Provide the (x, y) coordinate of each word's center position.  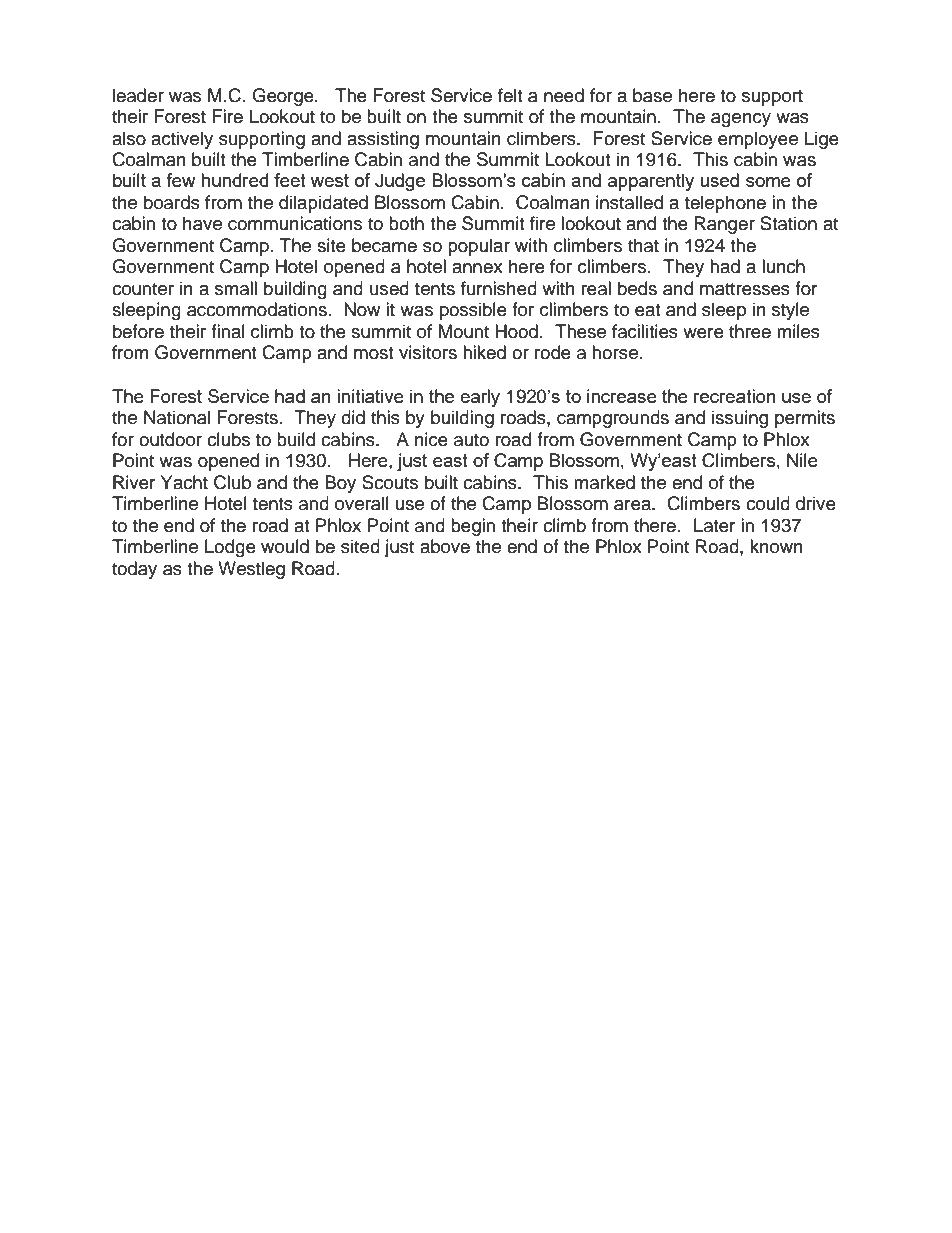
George (284, 97)
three (750, 331)
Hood (516, 331)
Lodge (230, 548)
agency (741, 120)
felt (510, 95)
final (228, 331)
